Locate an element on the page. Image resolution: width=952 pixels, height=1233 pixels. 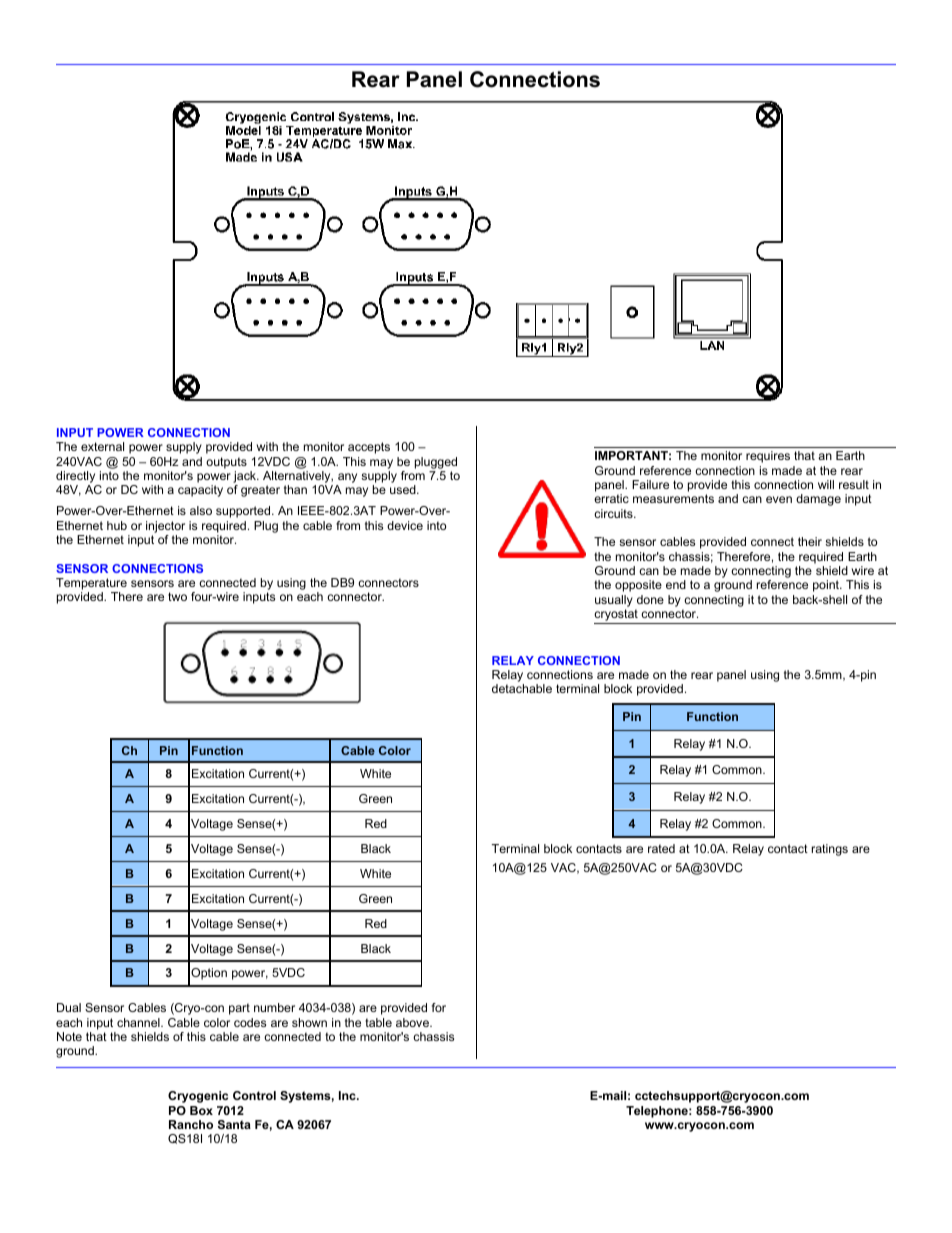
used is located at coordinates (404, 489).
